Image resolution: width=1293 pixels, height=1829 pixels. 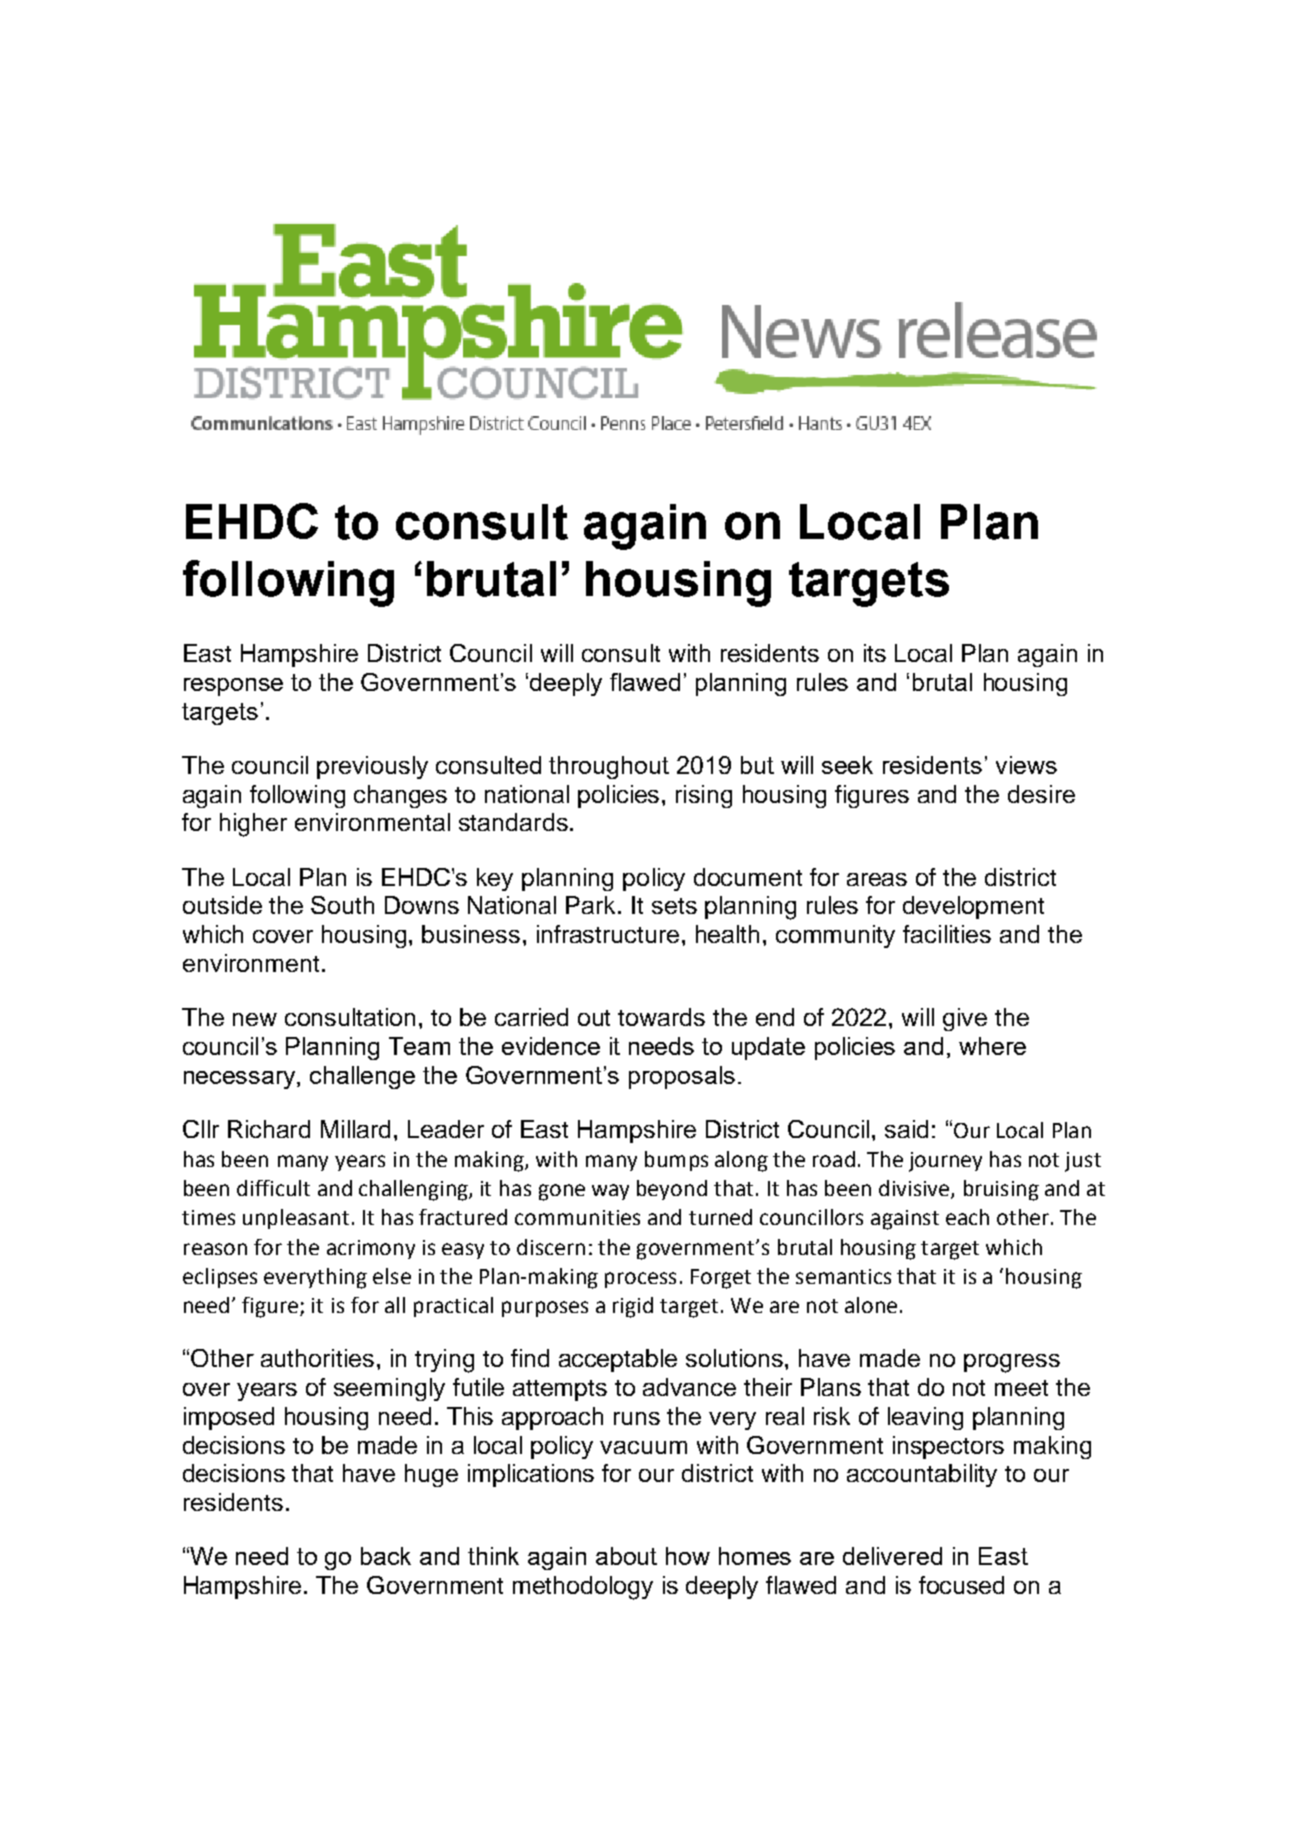 What do you see at coordinates (967, 1217) in the screenshot?
I see `each` at bounding box center [967, 1217].
